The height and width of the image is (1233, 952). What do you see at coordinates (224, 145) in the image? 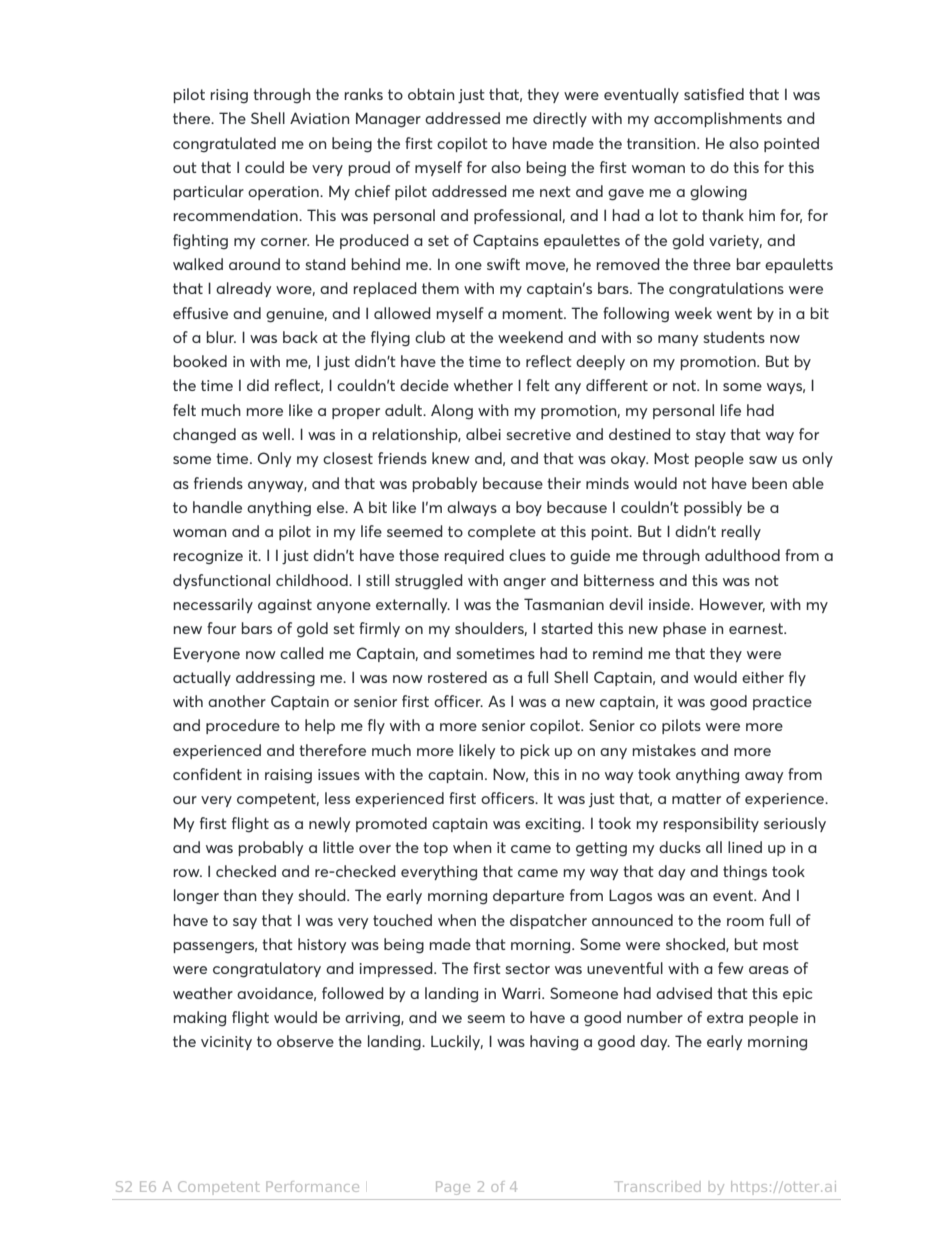
I see `congratulated` at bounding box center [224, 145].
